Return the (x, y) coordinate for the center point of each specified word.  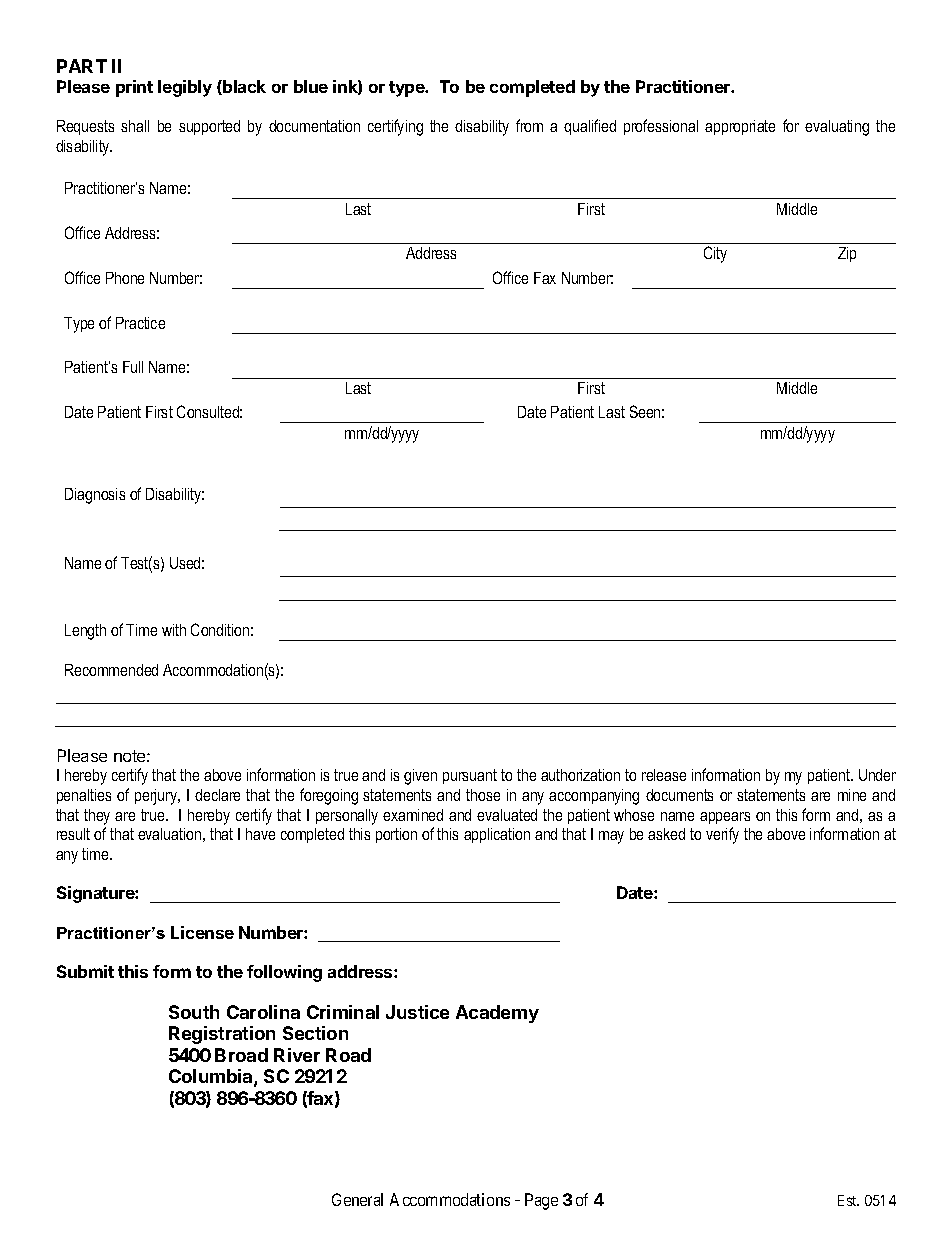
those (483, 795)
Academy (497, 1014)
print (134, 88)
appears (725, 818)
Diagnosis (95, 496)
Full (133, 367)
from (529, 125)
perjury (157, 797)
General (357, 1199)
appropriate (740, 127)
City (715, 254)
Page (541, 1201)
